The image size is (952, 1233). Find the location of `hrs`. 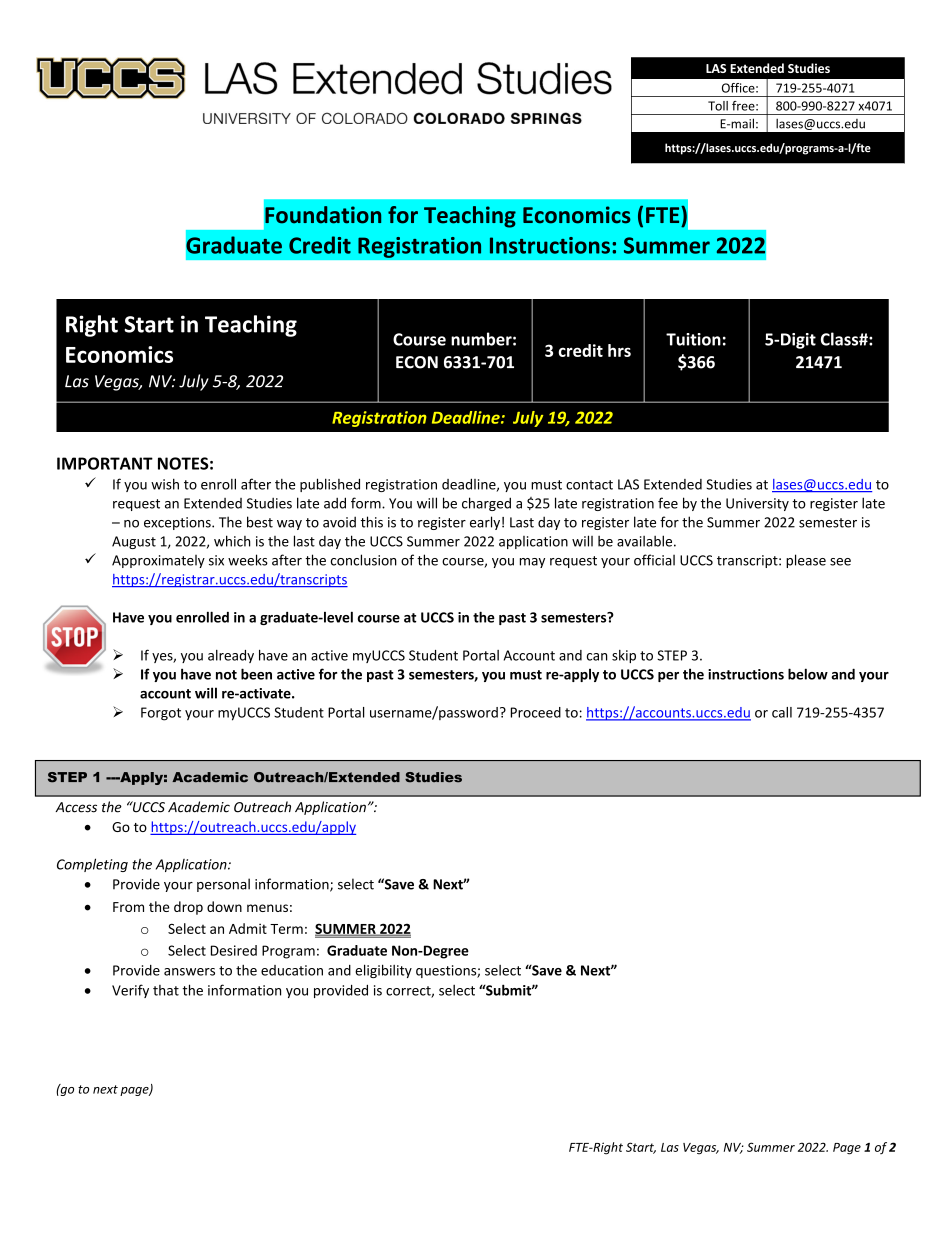

hrs is located at coordinates (619, 350).
